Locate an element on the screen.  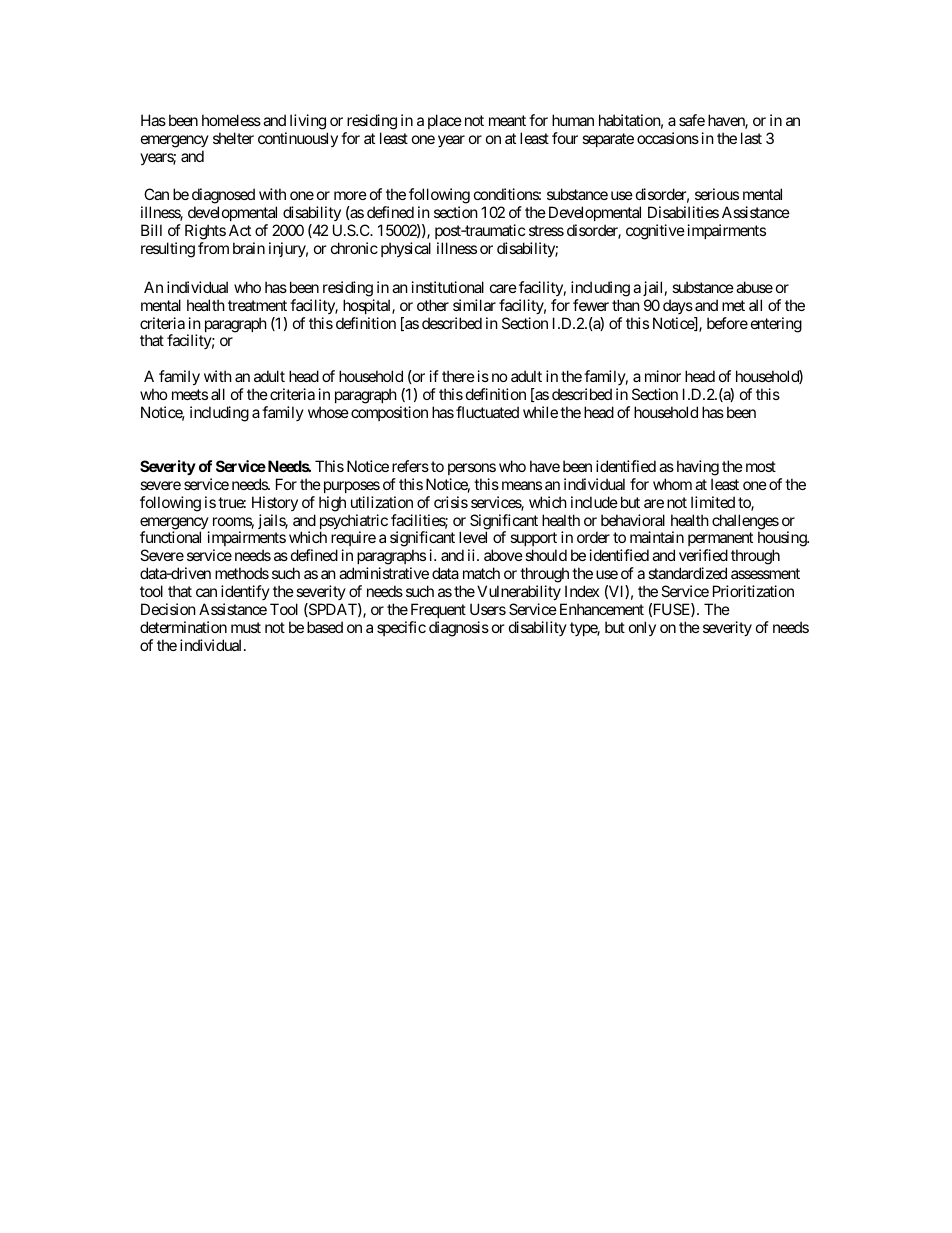
whose is located at coordinates (328, 412).
